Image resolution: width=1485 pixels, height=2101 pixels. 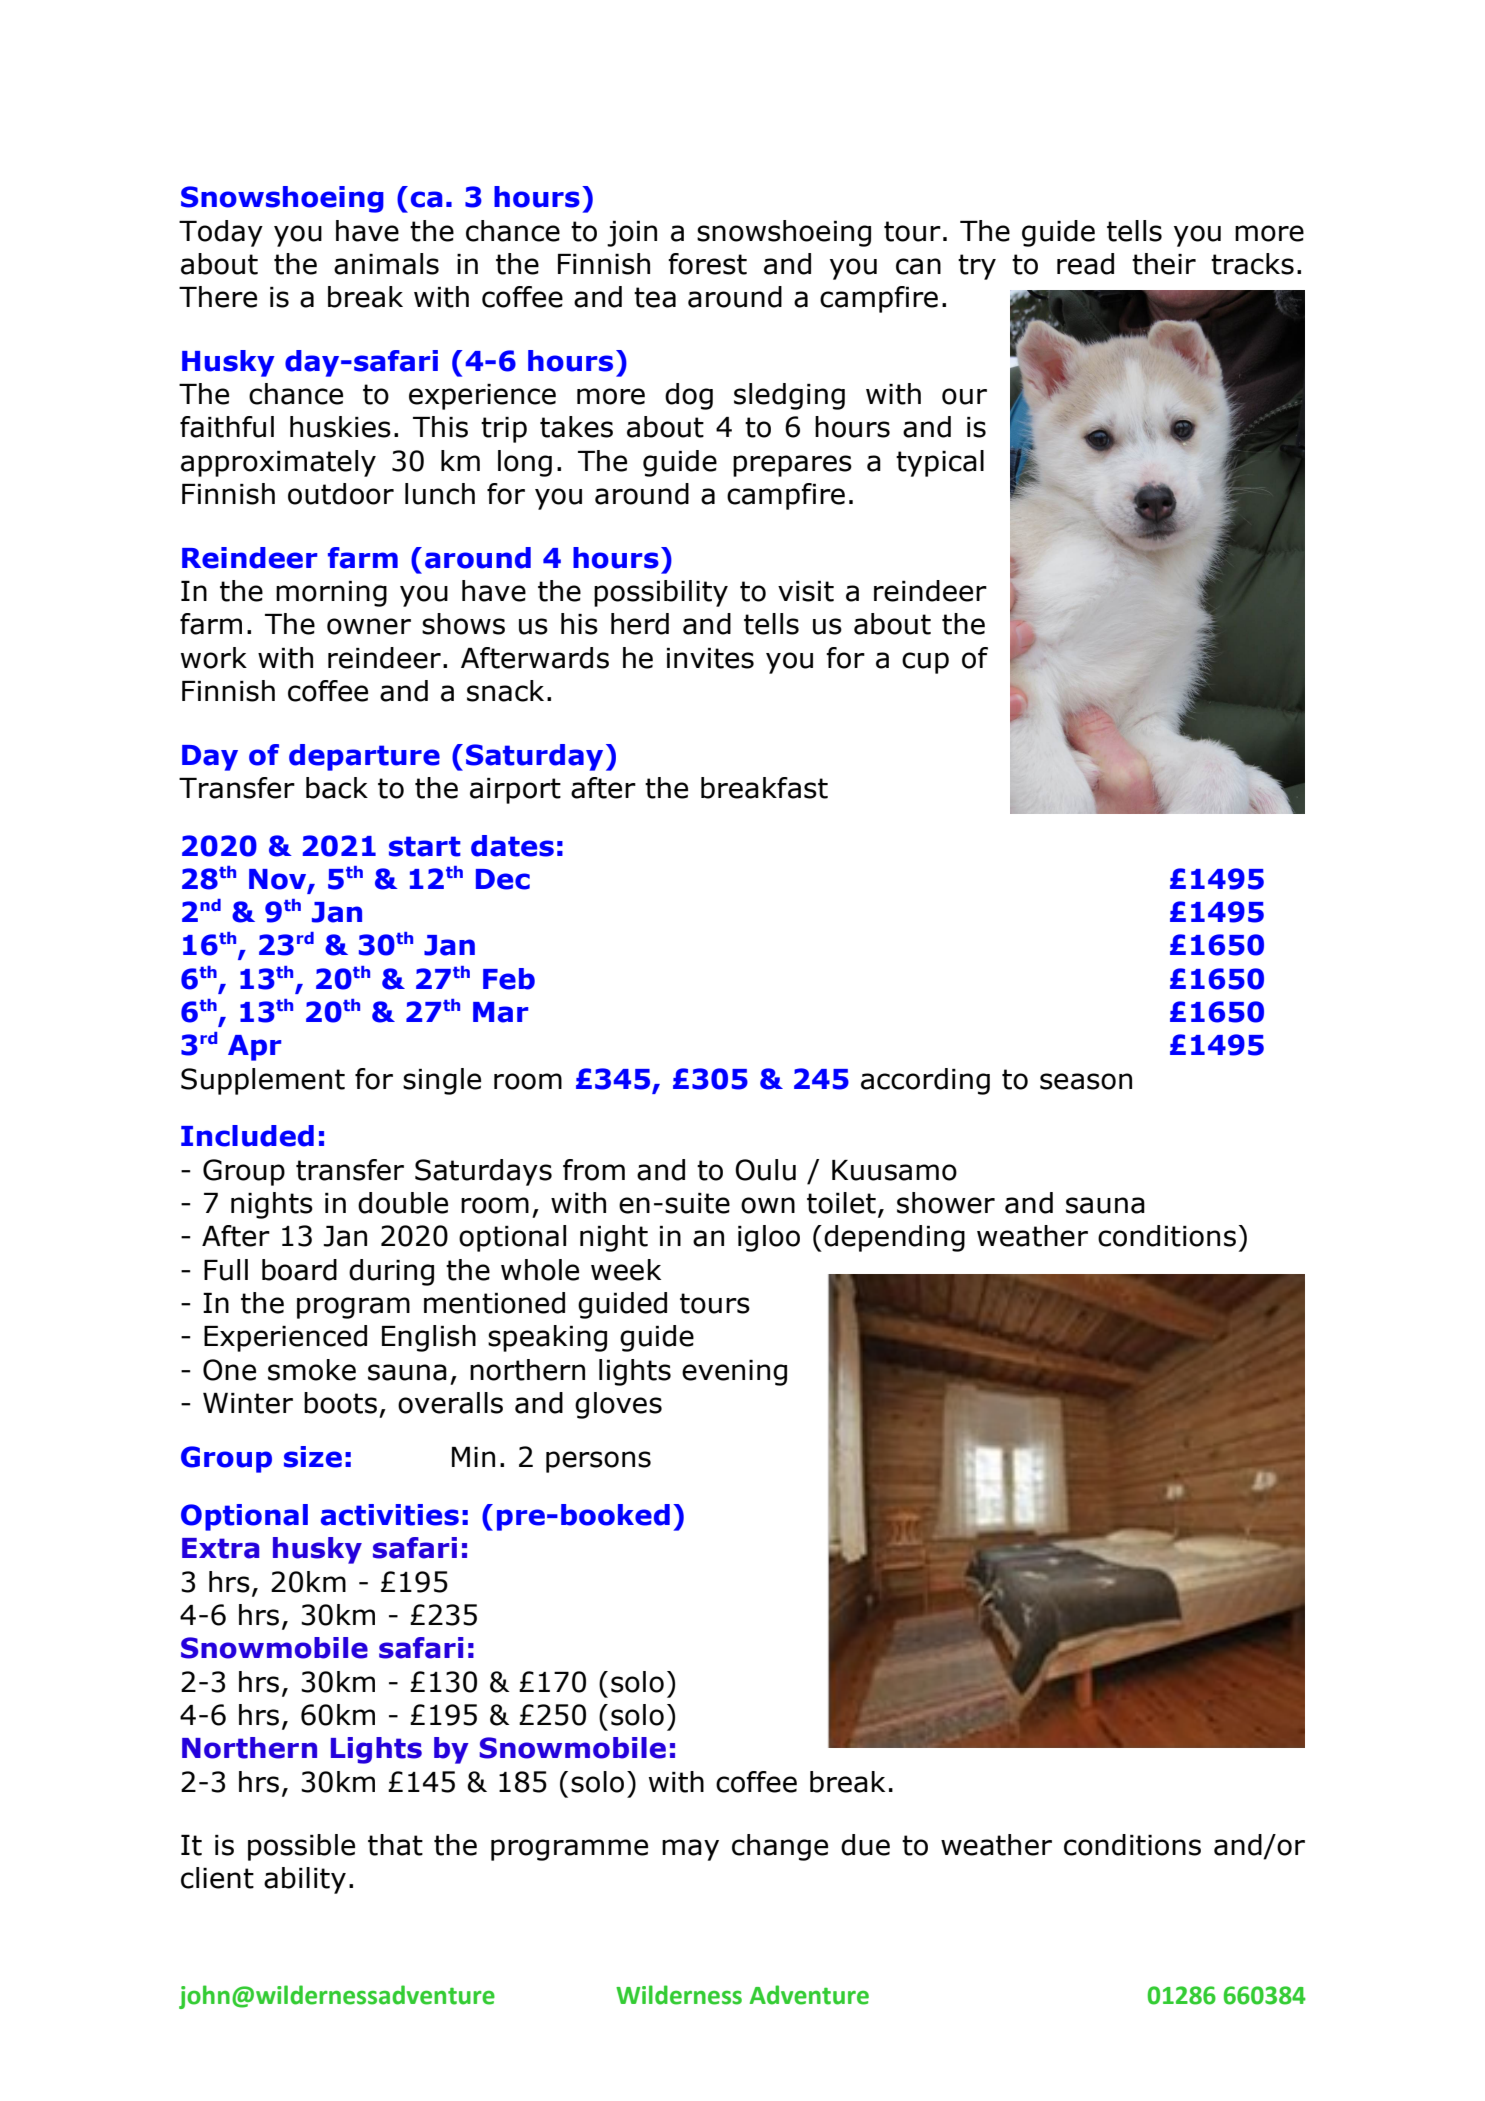 What do you see at coordinates (925, 663) in the document?
I see `cup` at bounding box center [925, 663].
